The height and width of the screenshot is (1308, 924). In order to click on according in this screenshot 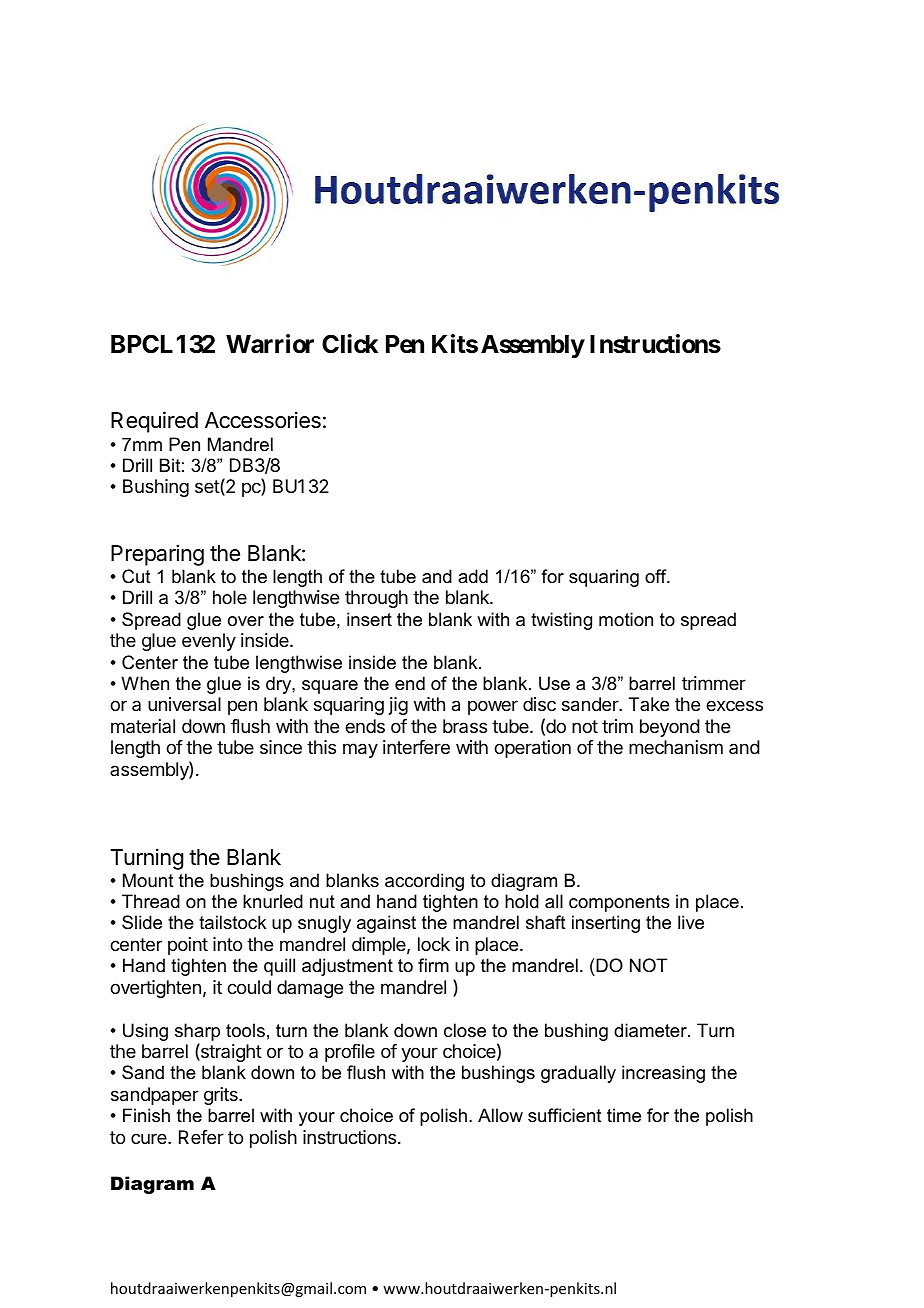, I will do `click(424, 882)`.
